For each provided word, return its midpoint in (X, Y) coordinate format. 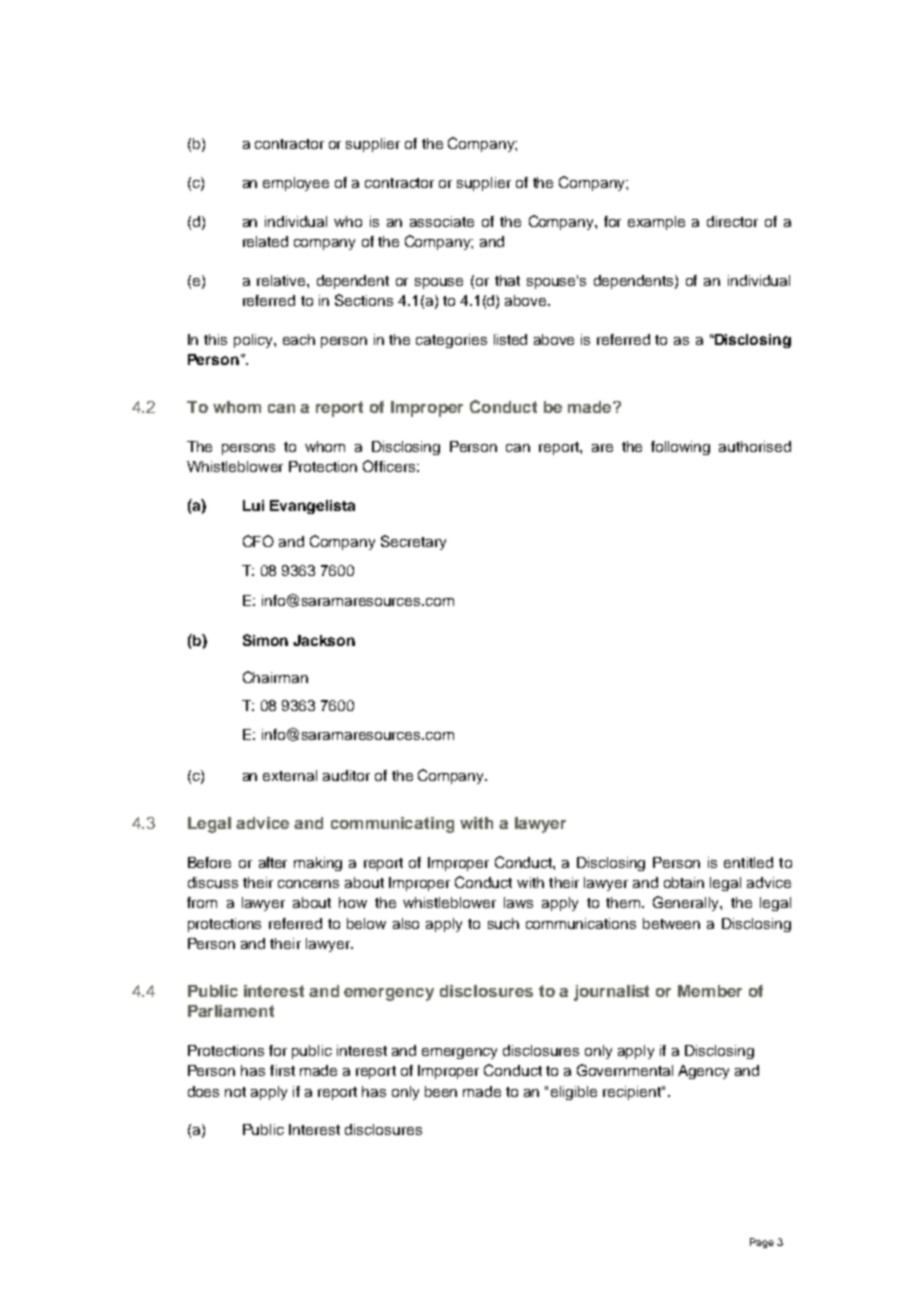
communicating (392, 825)
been (441, 1091)
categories (451, 341)
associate (442, 221)
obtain (684, 882)
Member (710, 991)
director (732, 221)
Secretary (413, 542)
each (299, 339)
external (290, 775)
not (235, 1092)
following (680, 448)
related (265, 241)
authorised (755, 446)
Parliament (231, 1011)
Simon (265, 640)
